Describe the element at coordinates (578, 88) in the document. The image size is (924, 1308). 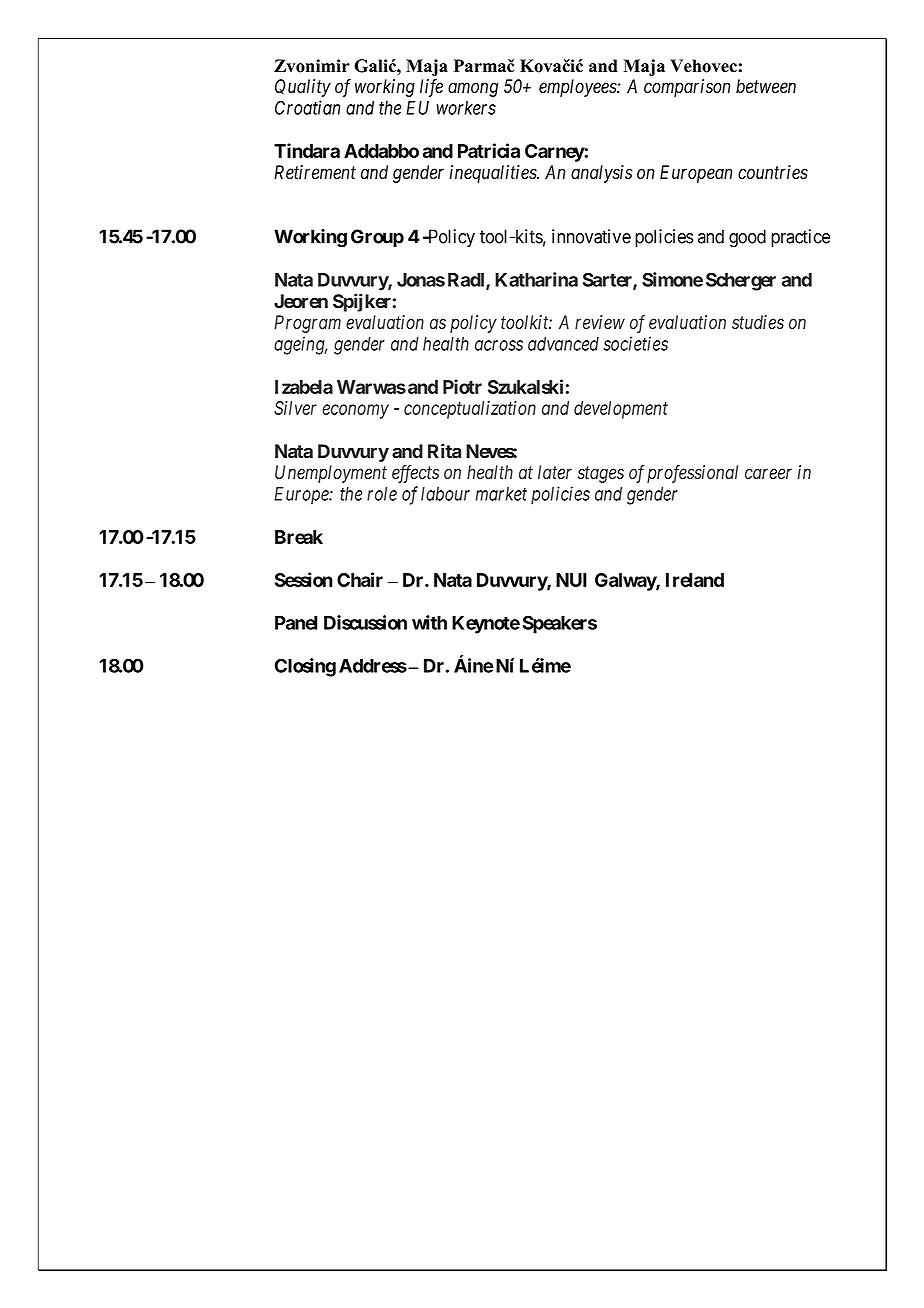
I see `employees` at that location.
